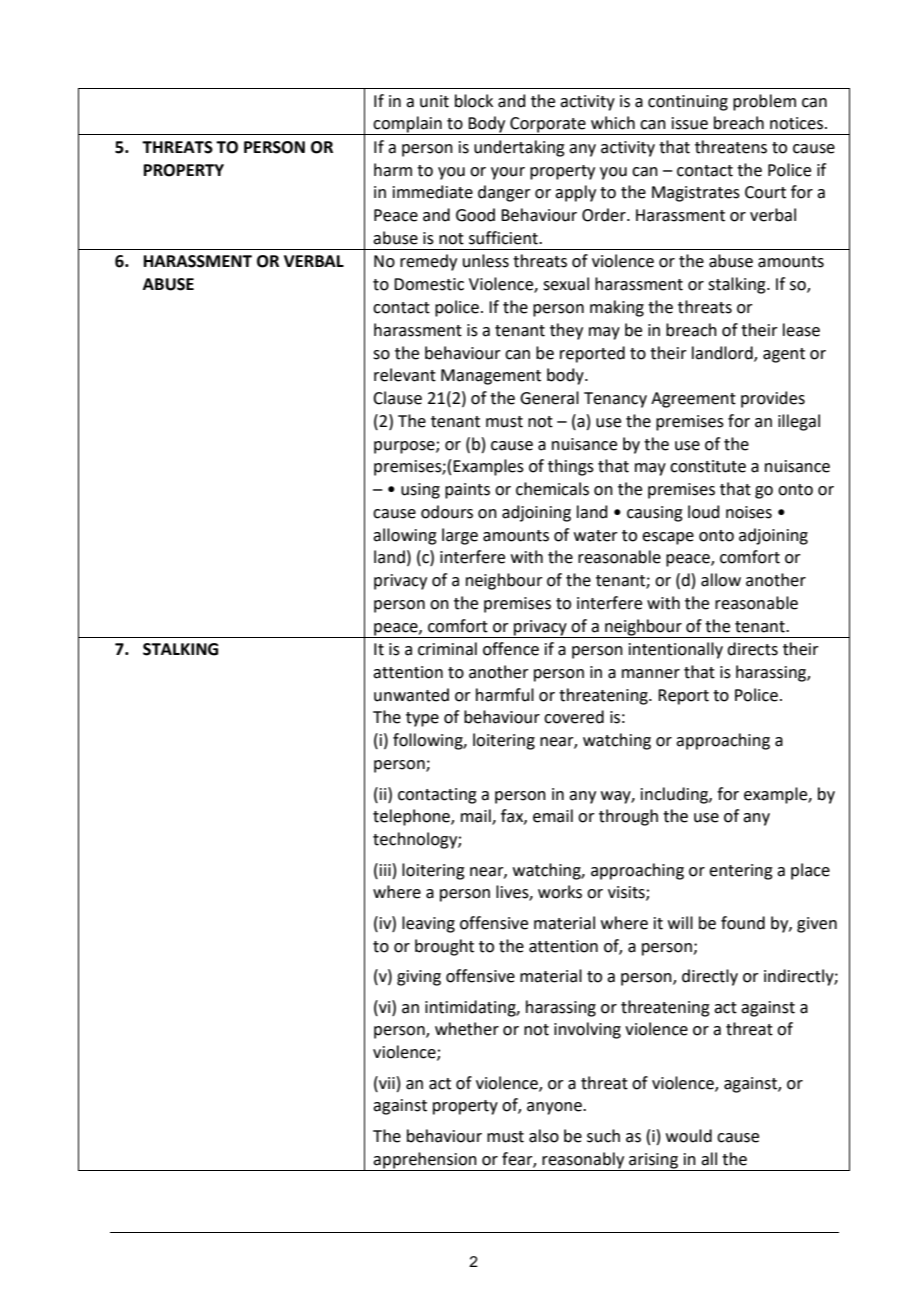 This page has width=924, height=1308. Describe the element at coordinates (425, 1161) in the page. I see `apprehension` at that location.
